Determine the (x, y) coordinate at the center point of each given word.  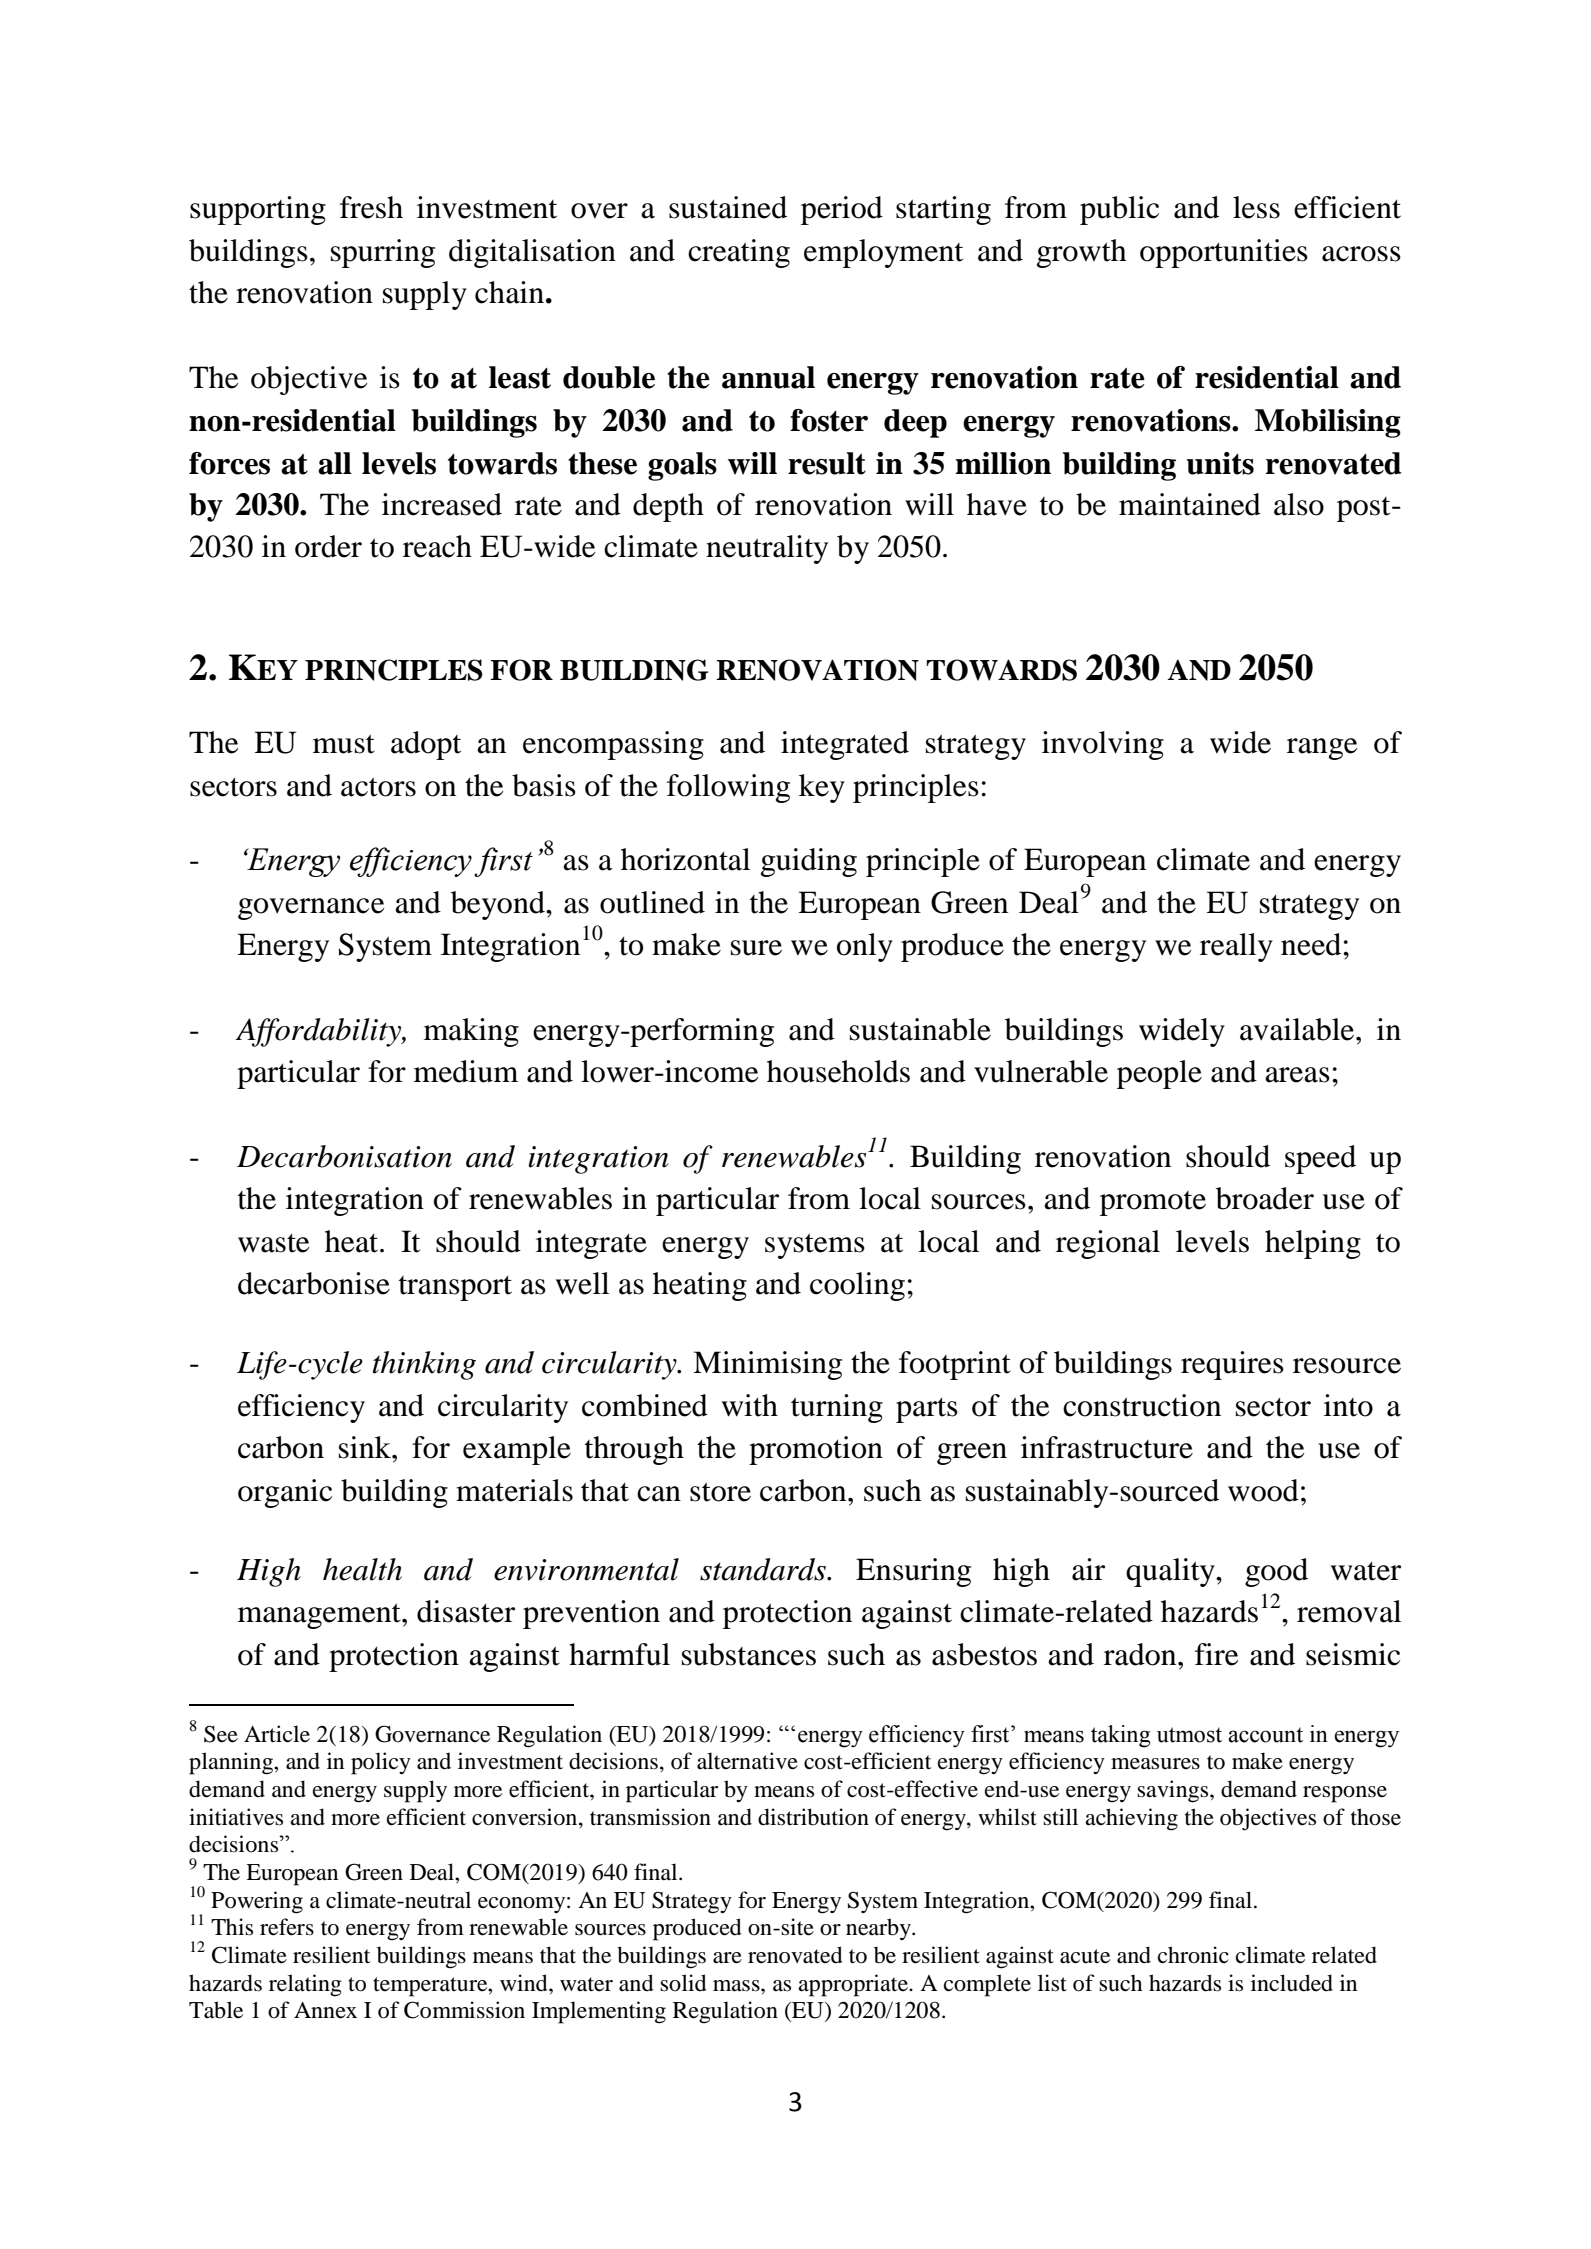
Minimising (767, 1365)
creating (739, 253)
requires (1232, 1365)
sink (366, 1447)
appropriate (854, 1985)
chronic (1193, 1955)
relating (305, 1985)
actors (378, 787)
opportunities (1224, 253)
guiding (809, 862)
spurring (383, 253)
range (1322, 749)
